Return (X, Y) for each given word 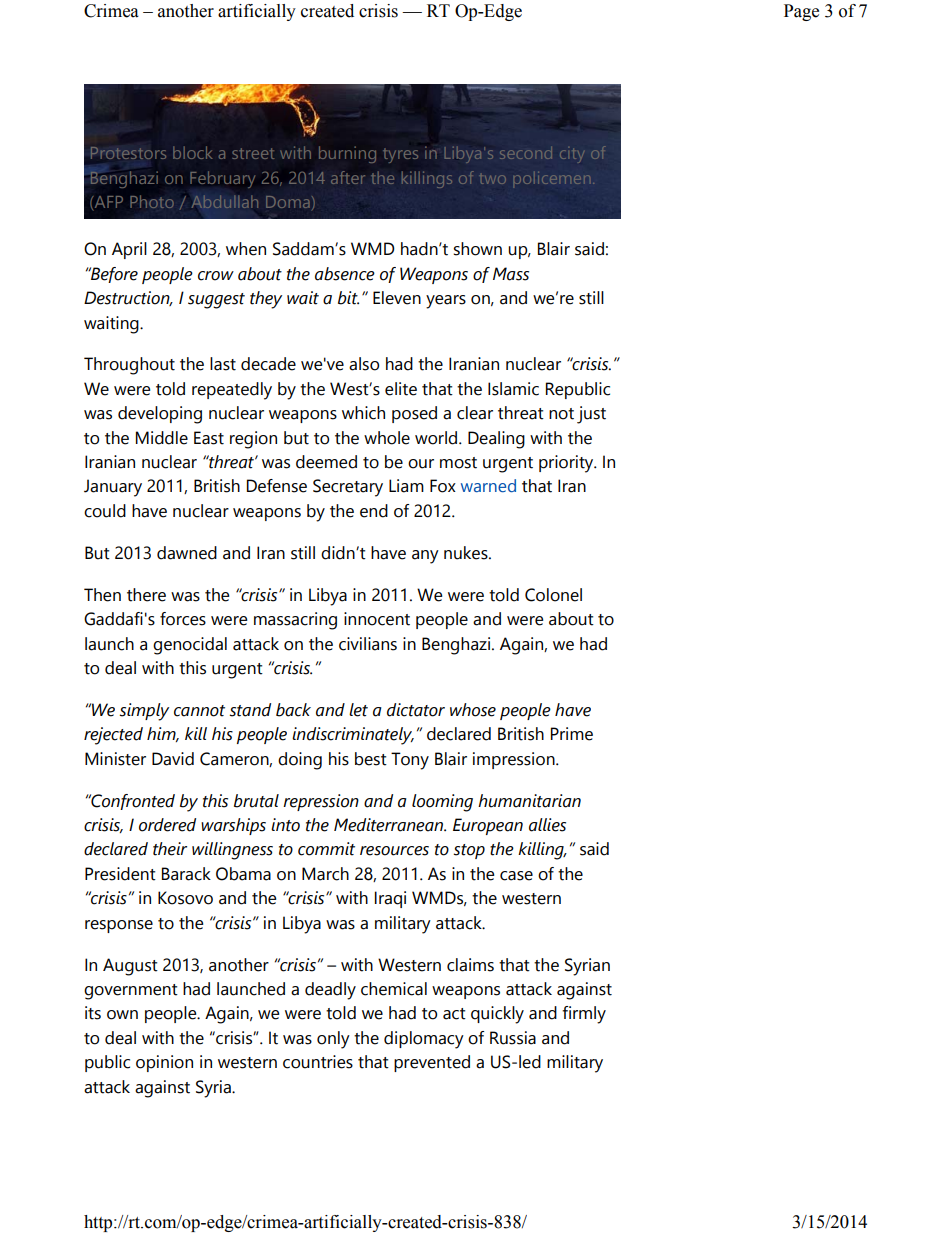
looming (442, 803)
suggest (216, 301)
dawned (187, 553)
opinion (164, 1063)
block (192, 152)
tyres (400, 155)
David (173, 759)
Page (801, 12)
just (591, 415)
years (446, 302)
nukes (467, 553)
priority (567, 464)
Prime (572, 734)
